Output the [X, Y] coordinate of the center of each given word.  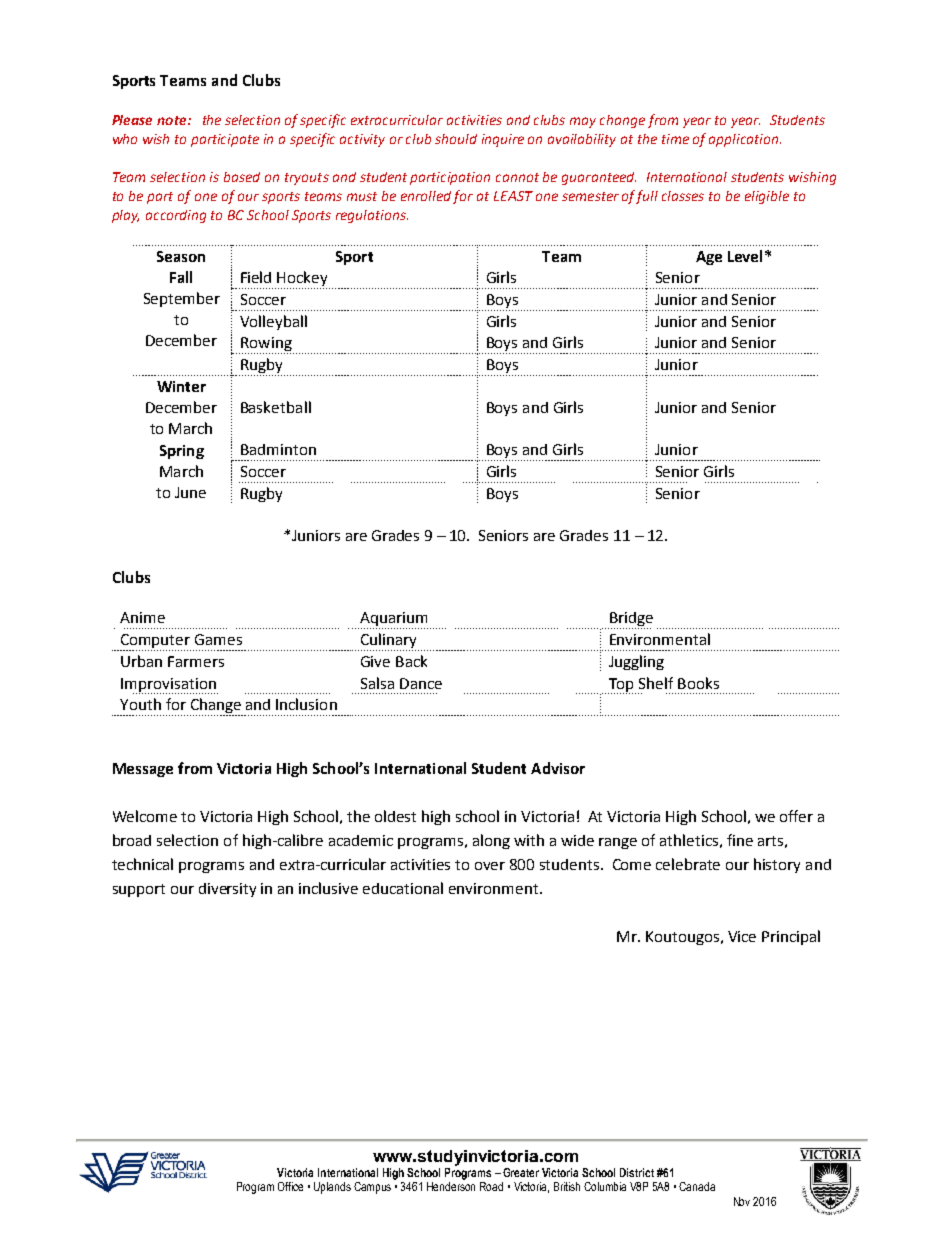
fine [740, 840]
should [456, 139]
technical [142, 864]
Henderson [451, 1186]
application [745, 140]
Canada [697, 1186]
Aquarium [393, 620]
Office [290, 1186]
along [491, 841]
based [242, 177]
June [190, 492]
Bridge [630, 620]
